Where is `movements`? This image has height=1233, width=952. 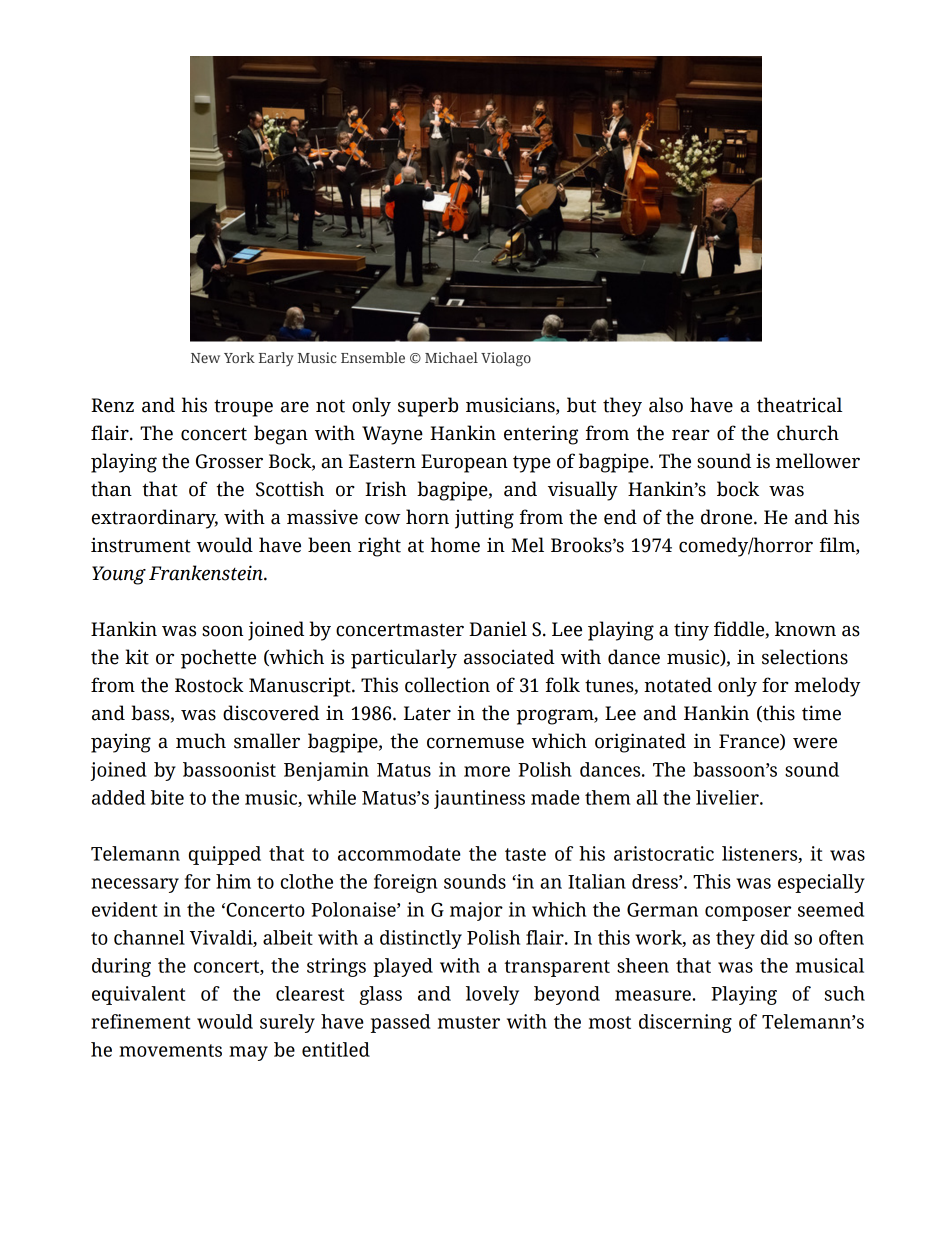 movements is located at coordinates (170, 1050).
